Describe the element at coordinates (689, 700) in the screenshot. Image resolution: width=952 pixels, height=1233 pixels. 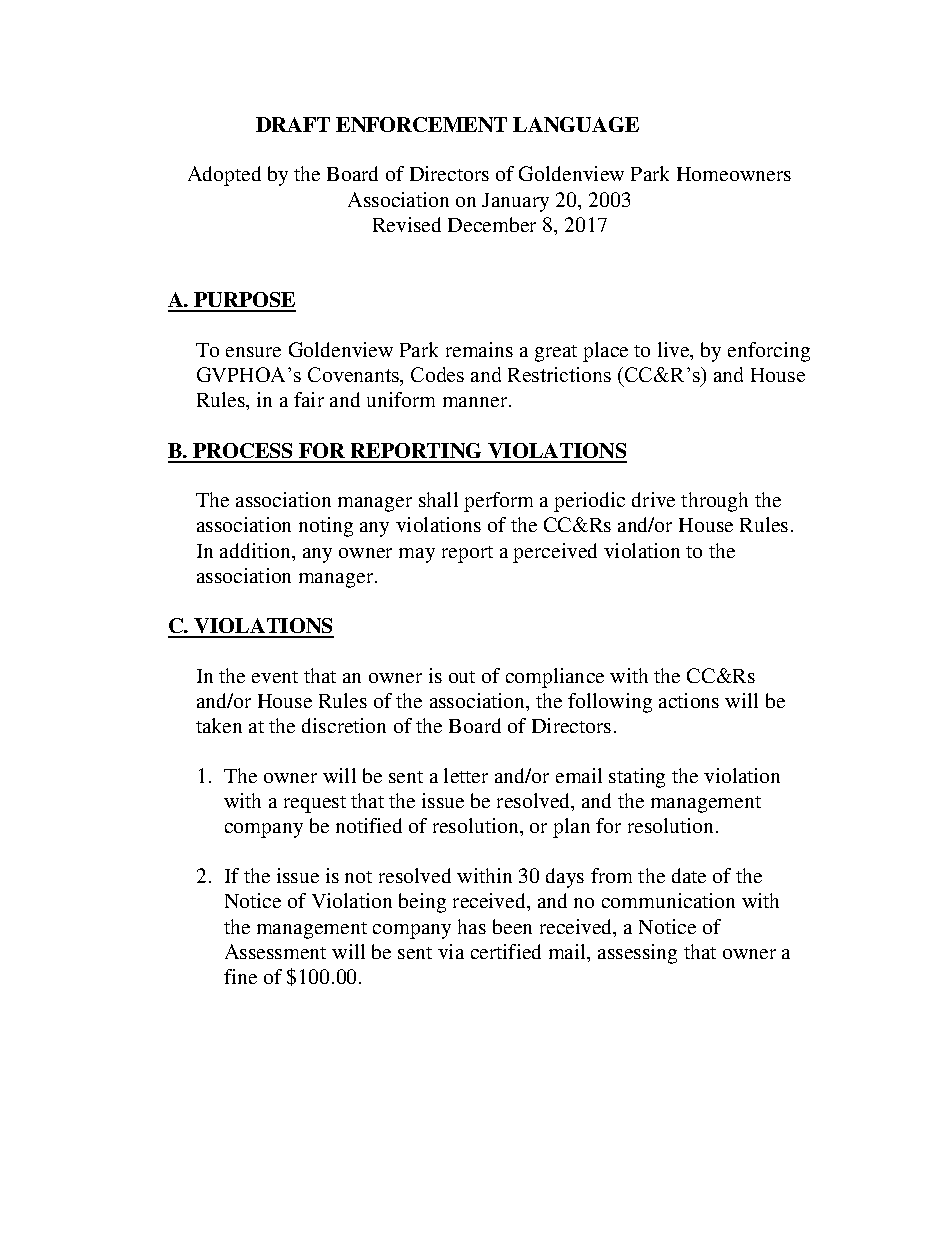
I see `actions` at that location.
